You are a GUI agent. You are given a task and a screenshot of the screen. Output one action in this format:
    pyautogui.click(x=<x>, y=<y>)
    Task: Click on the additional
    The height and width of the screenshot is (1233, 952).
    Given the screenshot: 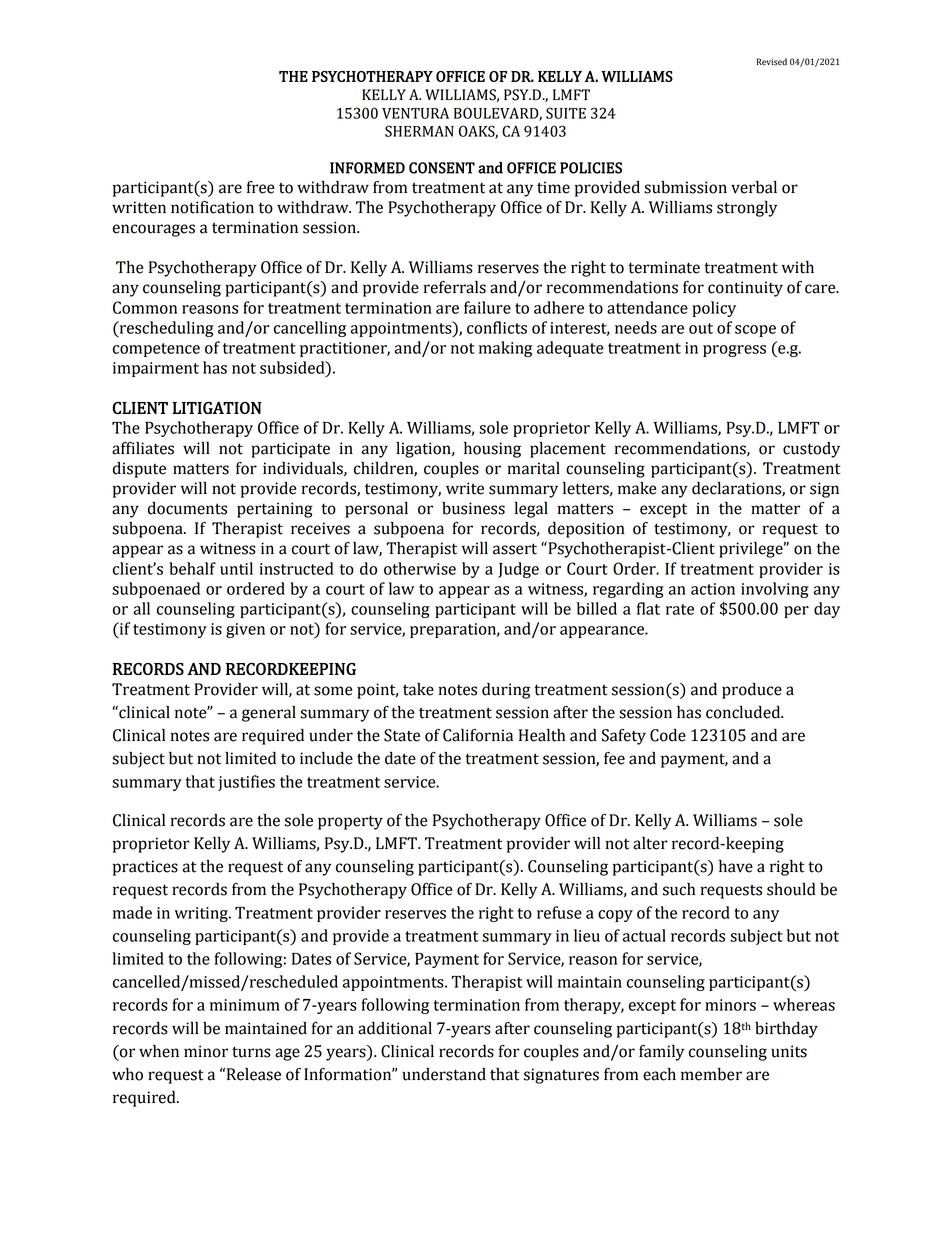 What is the action you would take?
    pyautogui.click(x=395, y=1028)
